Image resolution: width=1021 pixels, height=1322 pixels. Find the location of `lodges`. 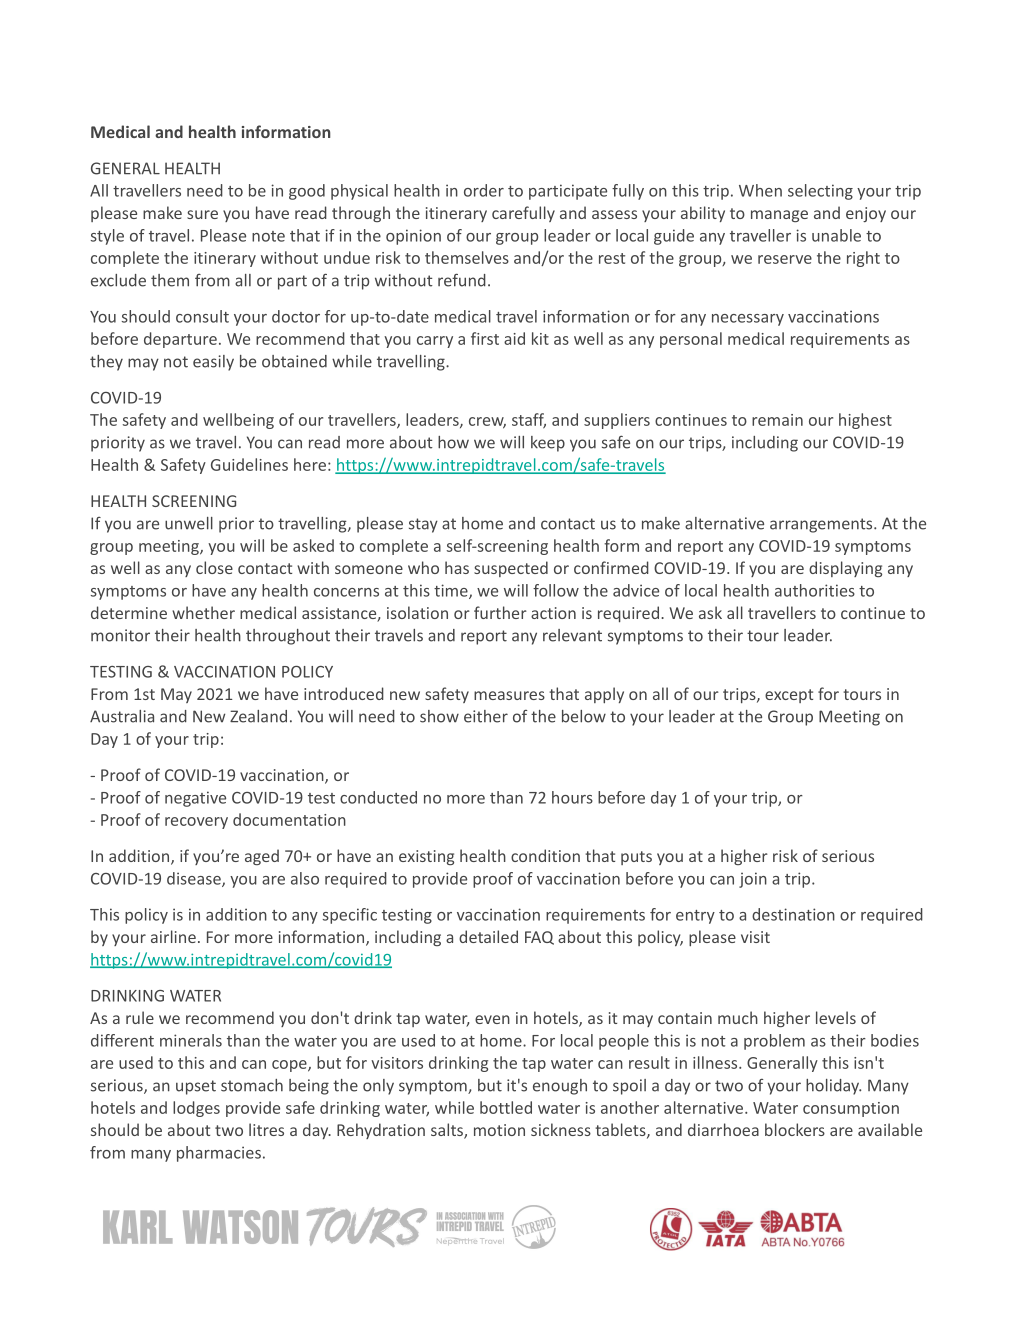

lodges is located at coordinates (196, 1109).
